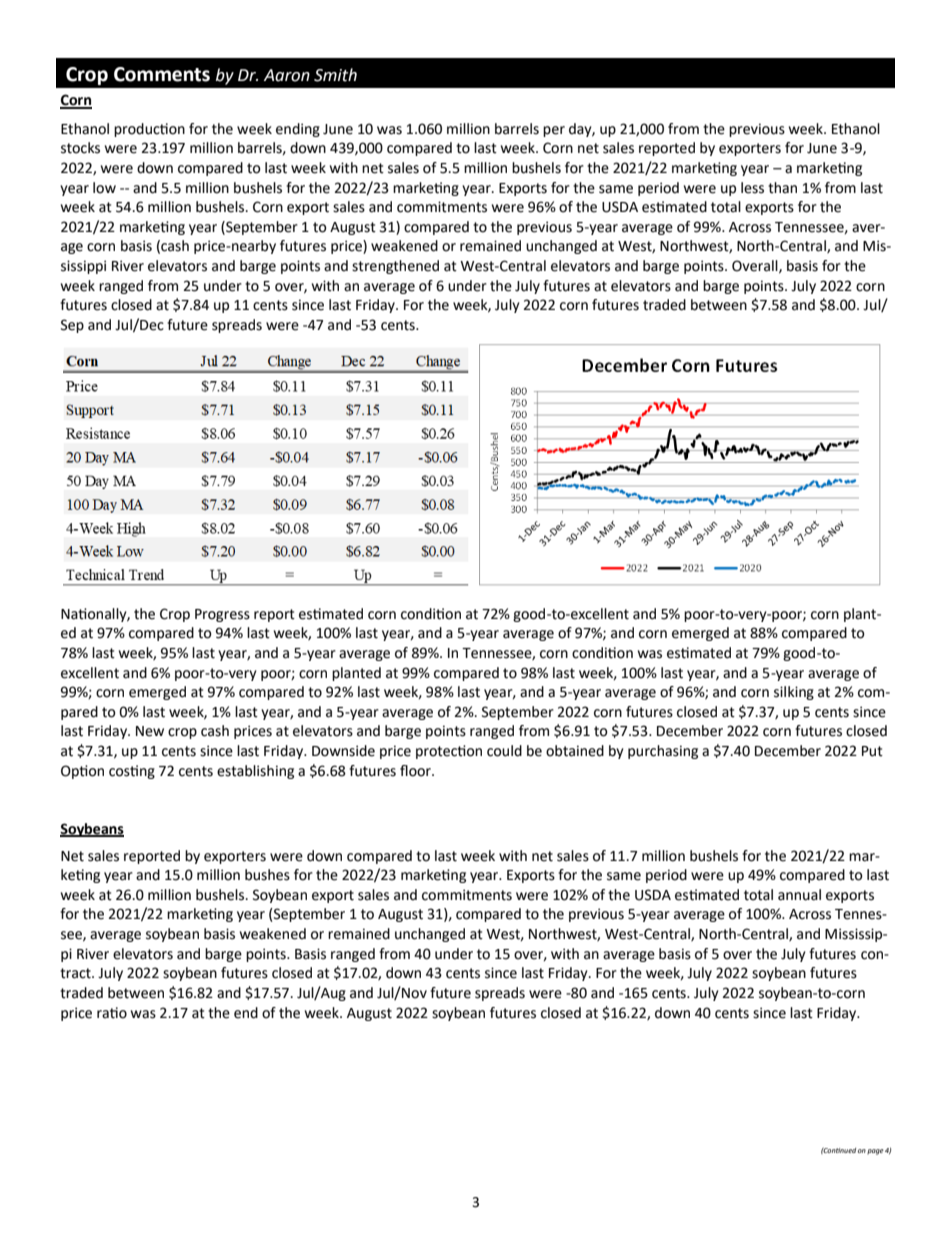 Image resolution: width=952 pixels, height=1233 pixels. Describe the element at coordinates (149, 130) in the document. I see `production` at that location.
